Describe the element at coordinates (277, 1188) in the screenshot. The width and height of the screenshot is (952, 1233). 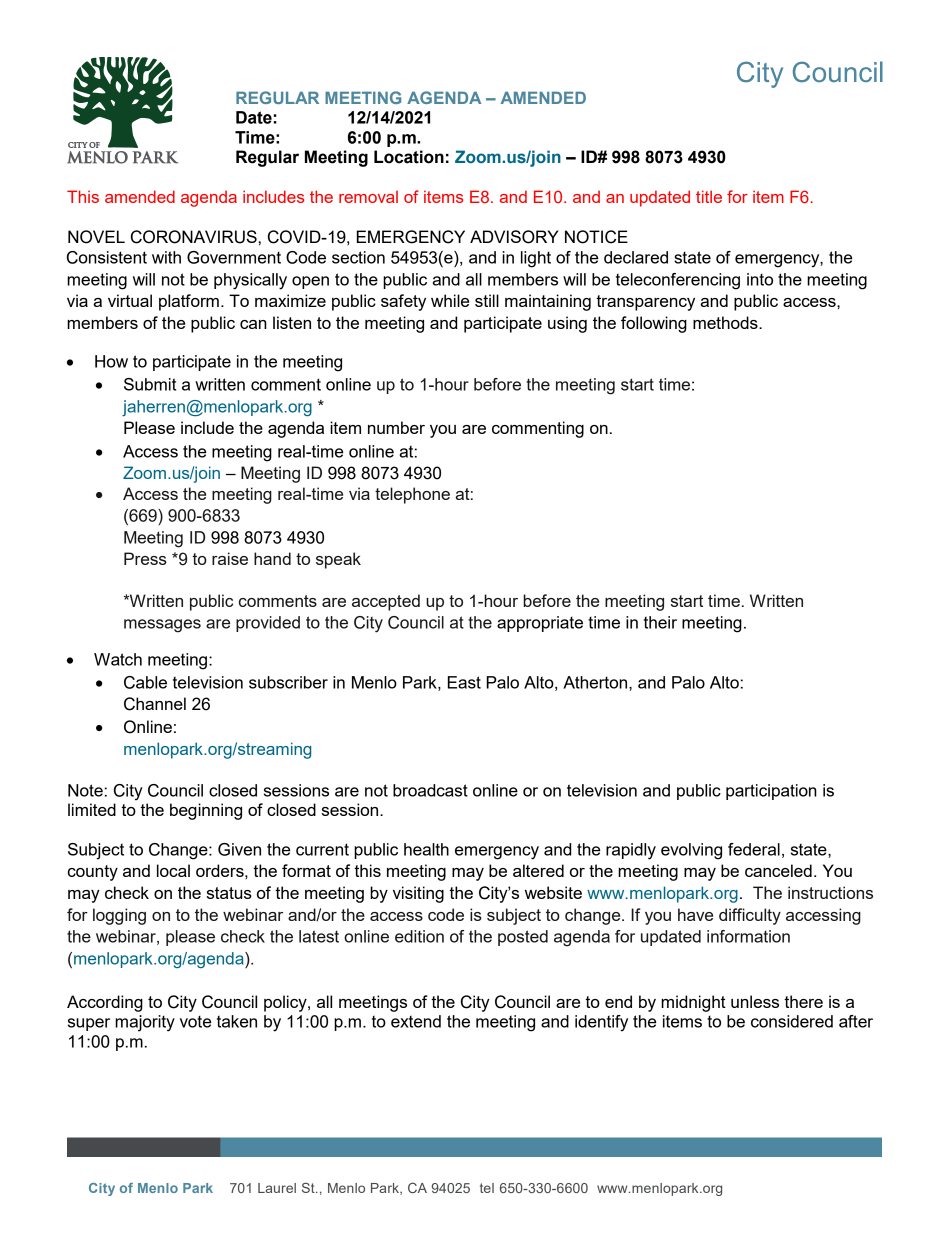
I see `Laurel` at that location.
